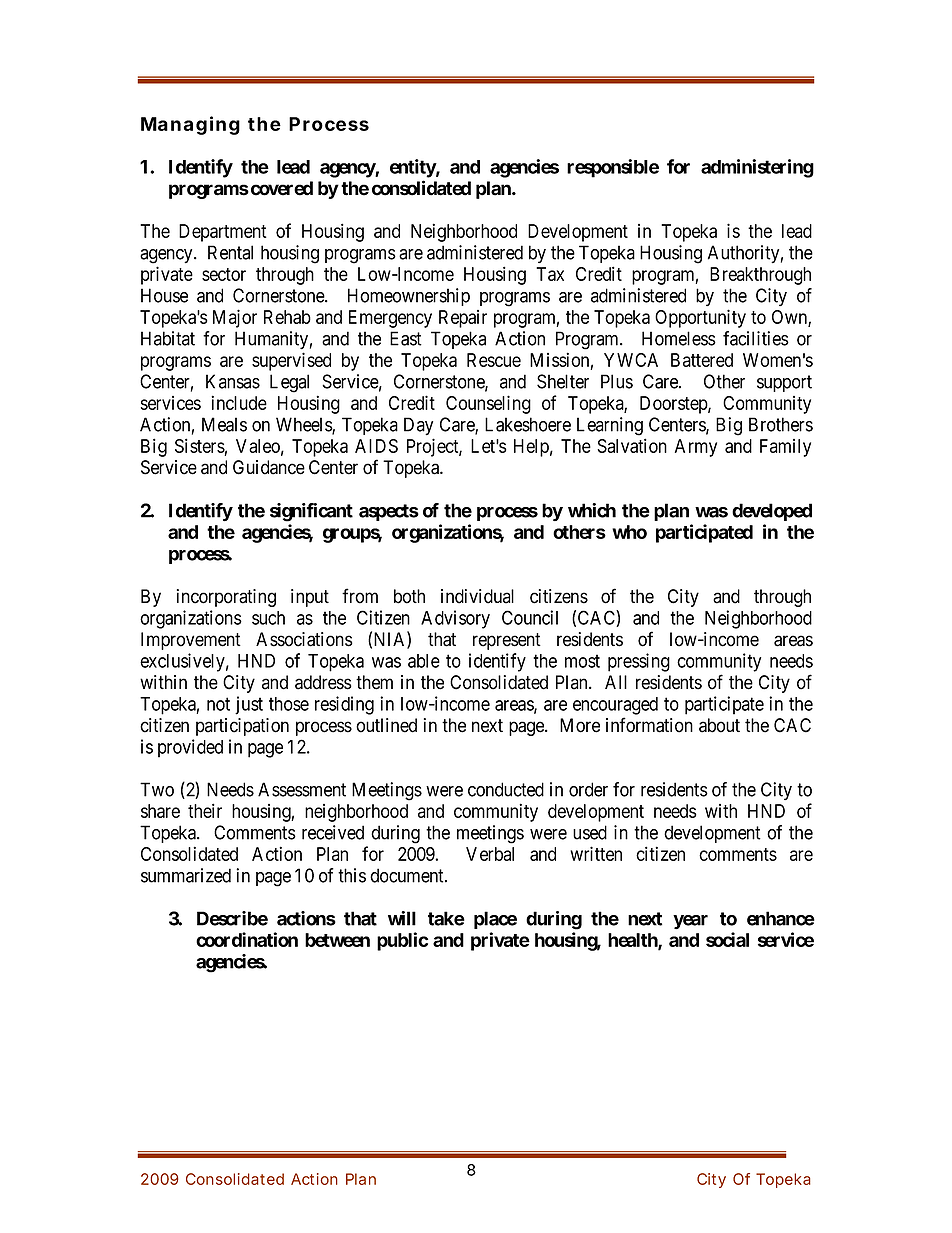  Describe the element at coordinates (696, 448) in the page. I see `Army` at that location.
